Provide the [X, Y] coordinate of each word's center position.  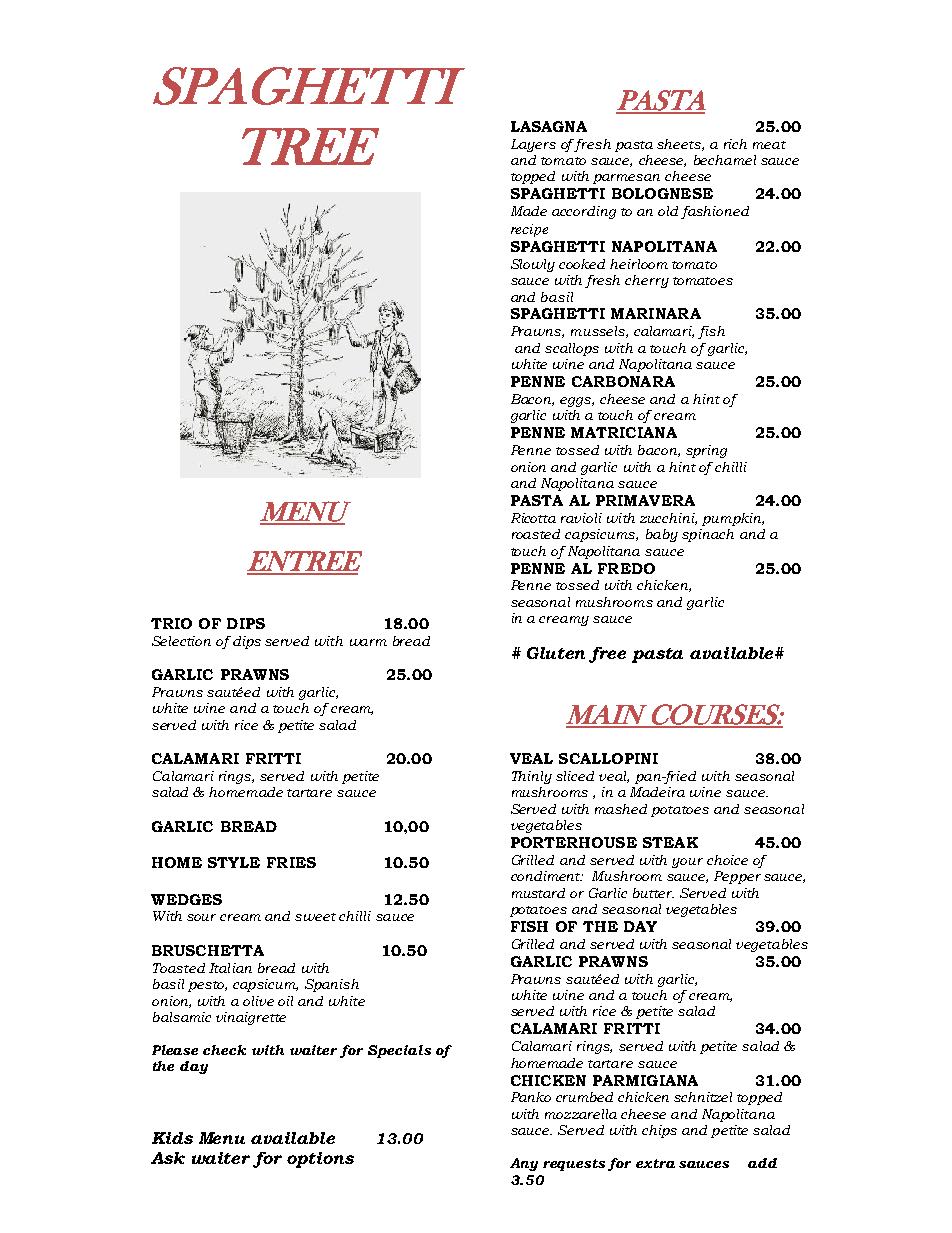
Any [524, 1164]
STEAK [670, 842]
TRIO [171, 623]
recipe [529, 230]
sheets [680, 145]
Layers [533, 145]
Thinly [532, 777]
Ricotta [533, 518]
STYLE [234, 862]
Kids [172, 1138]
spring [706, 451]
